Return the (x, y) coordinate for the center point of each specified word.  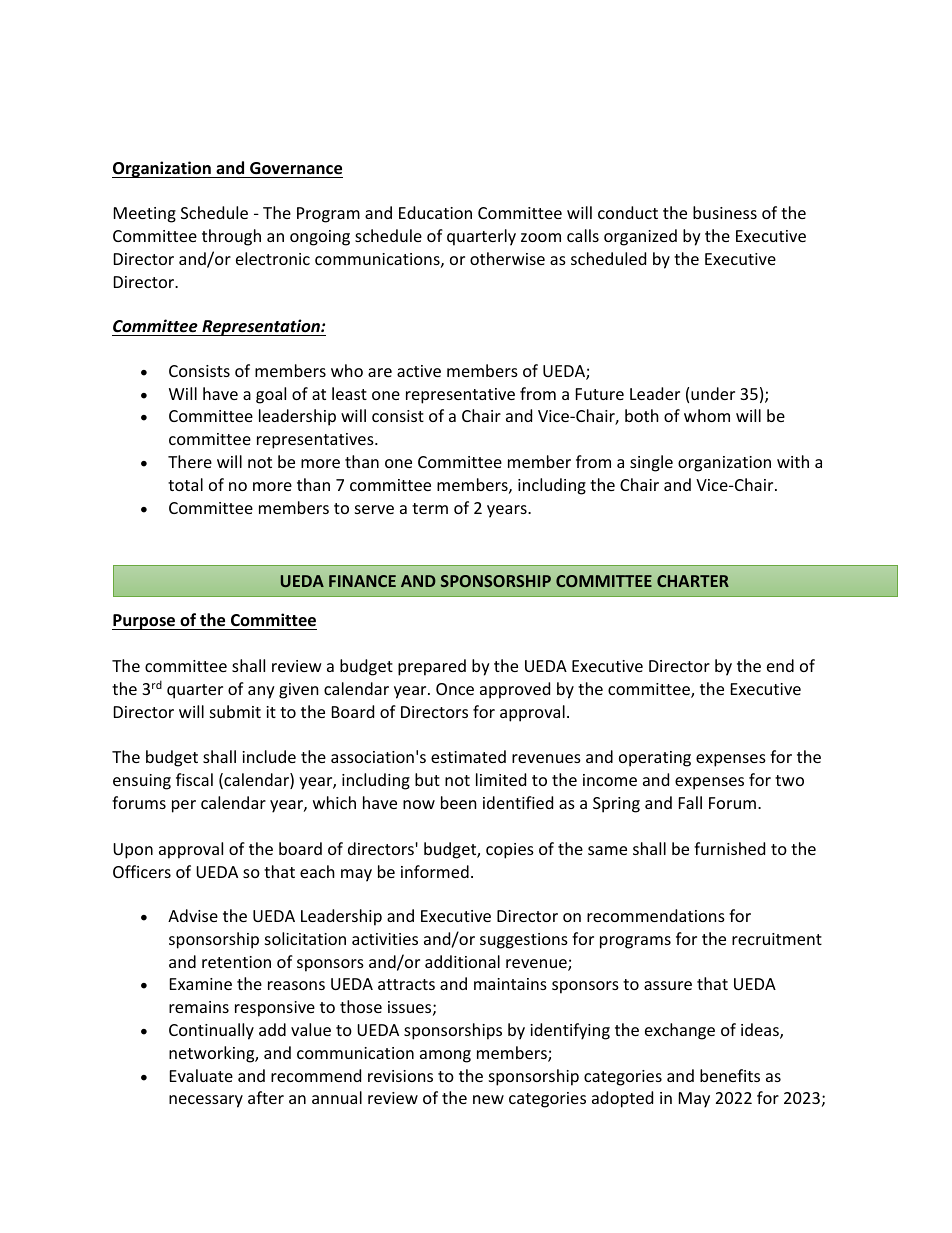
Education (435, 212)
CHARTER (693, 581)
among (445, 1056)
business (725, 212)
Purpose (145, 622)
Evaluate (201, 1075)
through (231, 237)
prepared (432, 667)
